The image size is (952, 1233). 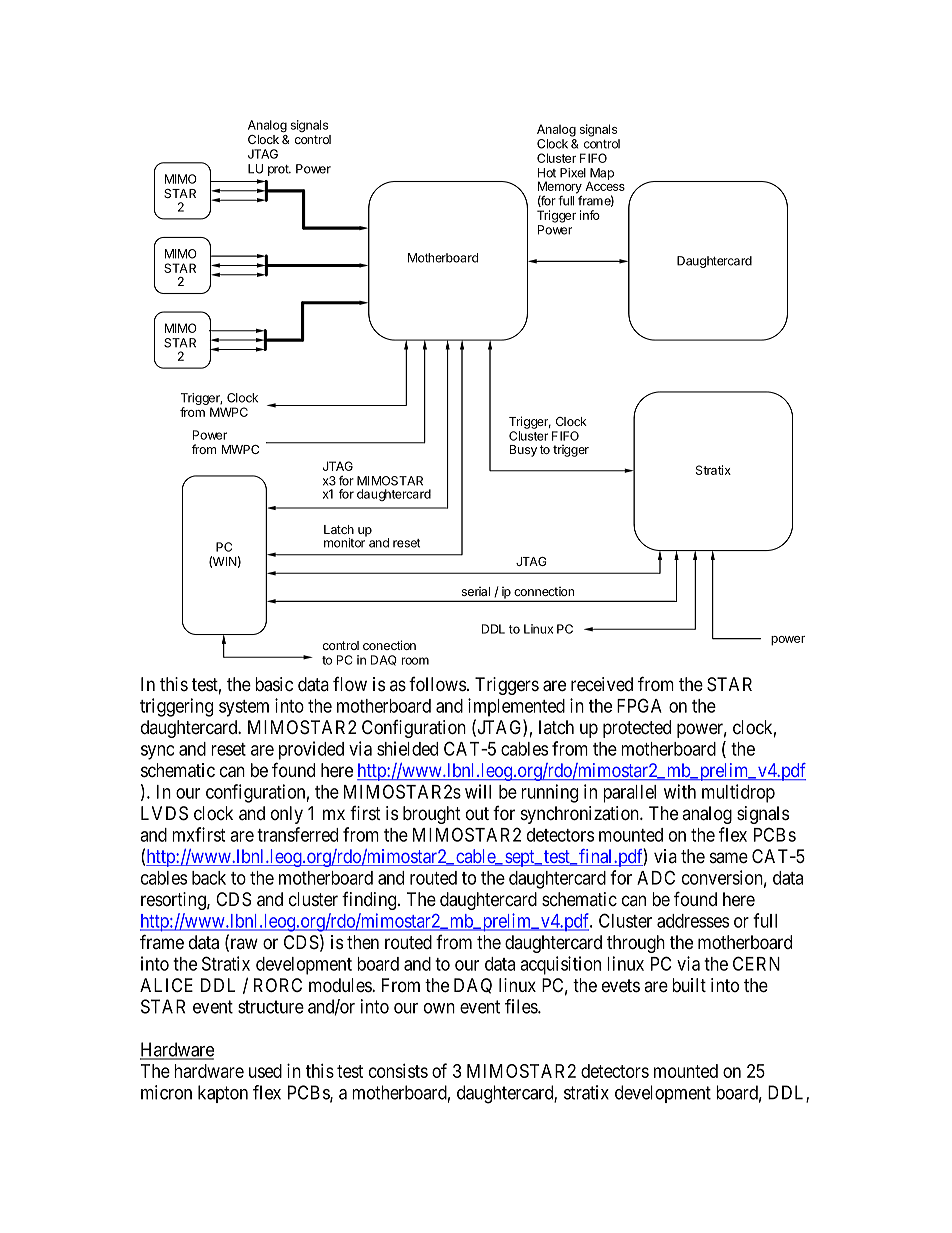 What do you see at coordinates (274, 684) in the screenshot?
I see `basic` at bounding box center [274, 684].
